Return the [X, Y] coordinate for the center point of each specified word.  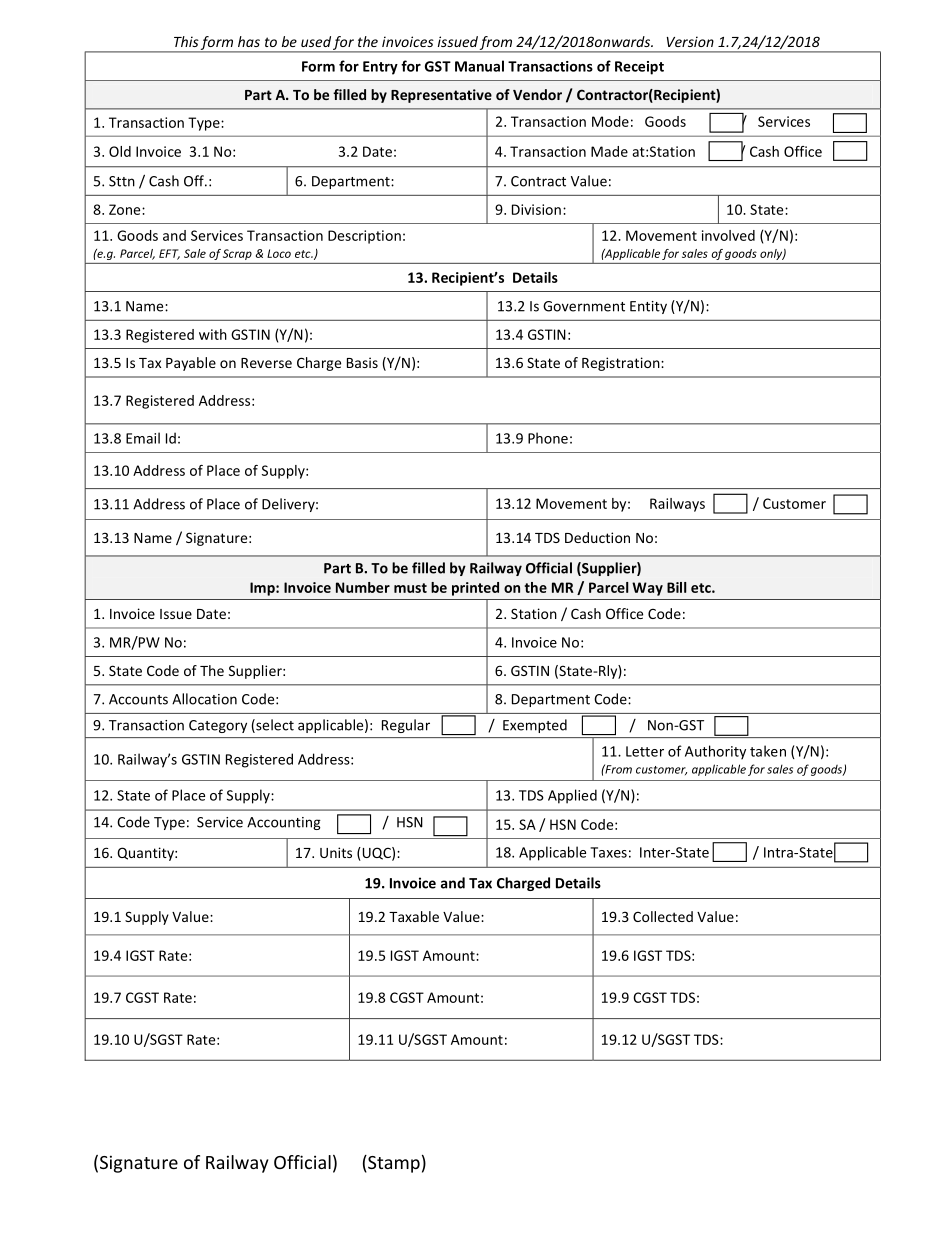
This [186, 41]
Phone [548, 438]
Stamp [393, 1164]
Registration [622, 364]
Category [218, 726]
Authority [715, 752]
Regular [406, 726]
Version [690, 41]
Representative [441, 96]
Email [143, 438]
